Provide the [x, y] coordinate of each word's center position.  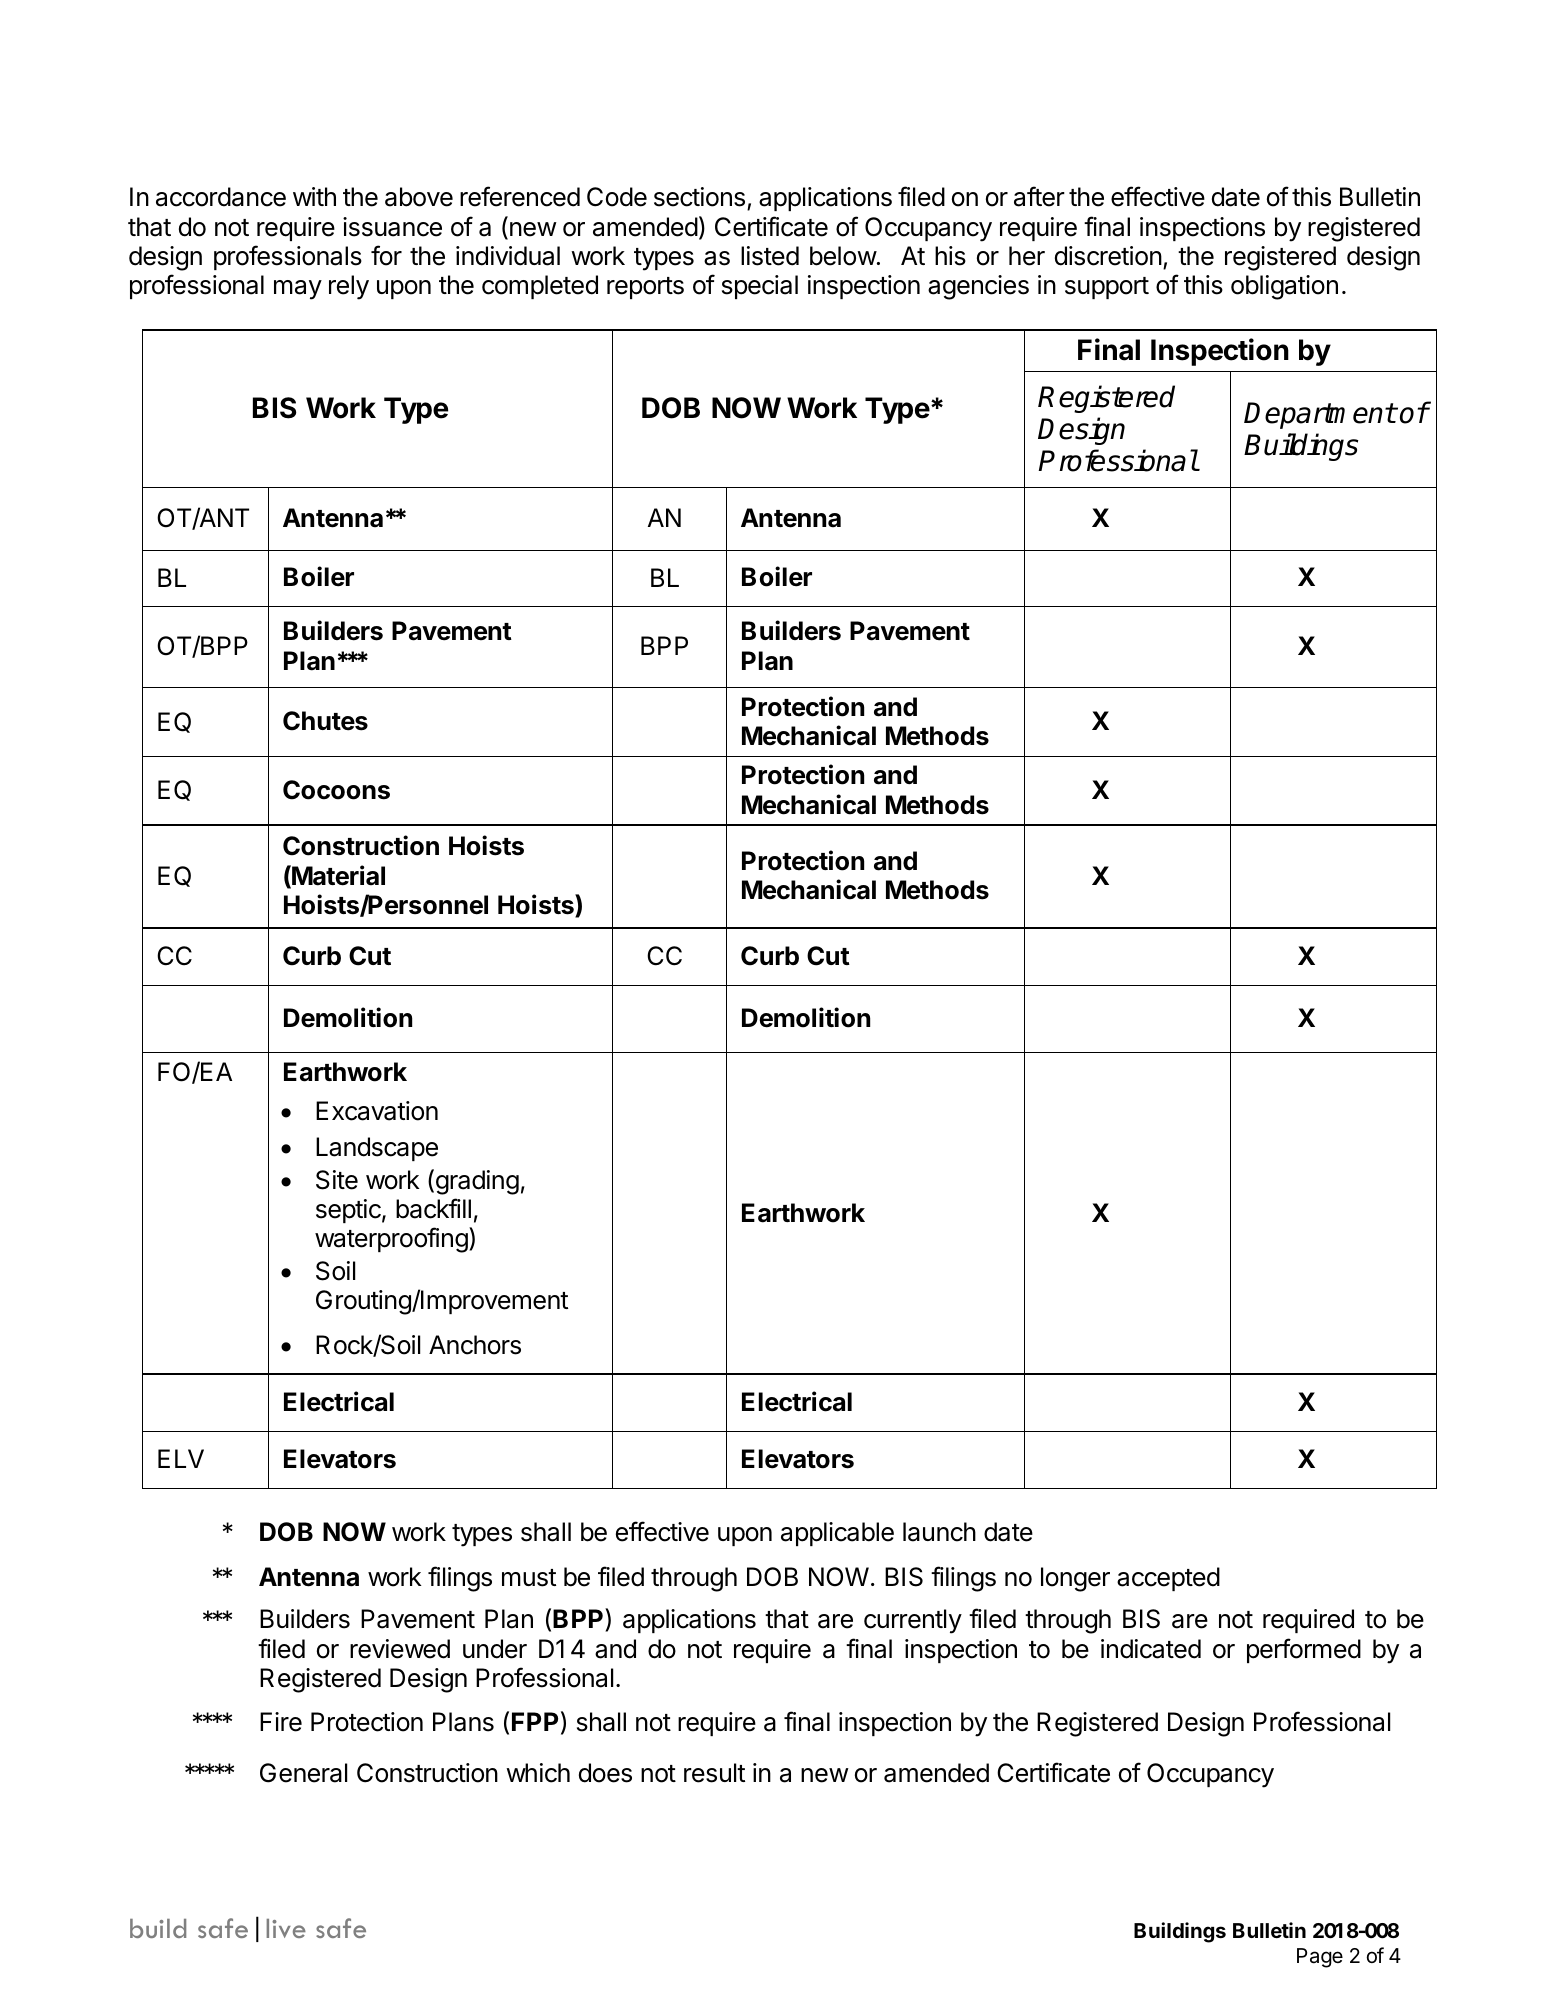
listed [770, 256]
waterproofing [391, 1240]
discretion [1108, 256]
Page [1320, 1958]
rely [349, 287]
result [714, 1773]
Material [337, 876]
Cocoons [336, 790]
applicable [837, 1534]
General [303, 1773]
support [1107, 288]
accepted [1168, 1579]
